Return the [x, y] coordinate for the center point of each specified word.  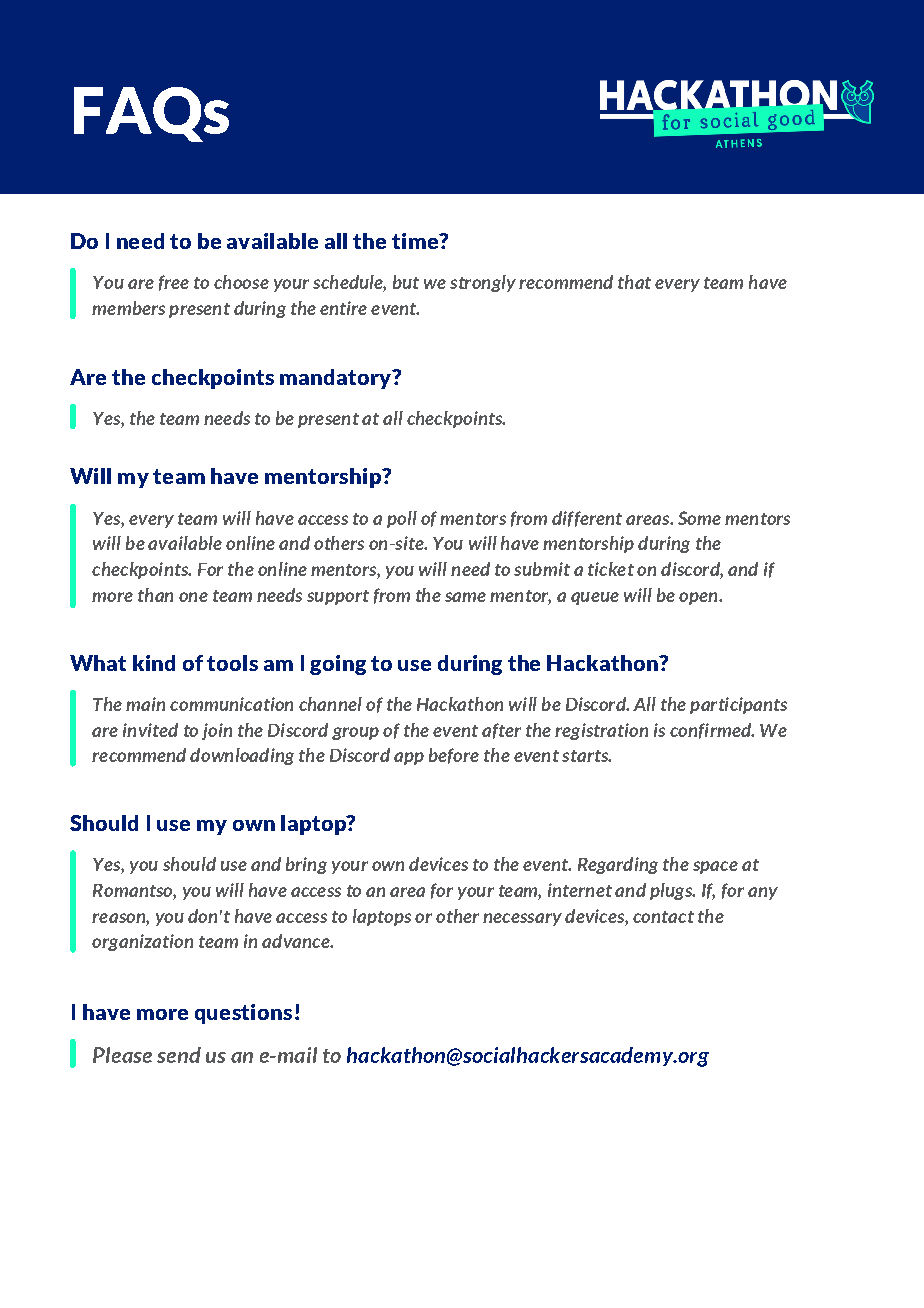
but [406, 282]
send [179, 1055]
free [174, 283]
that [634, 282]
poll [402, 519]
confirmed [711, 731]
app [409, 758]
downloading [242, 756]
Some [699, 518]
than [155, 595]
